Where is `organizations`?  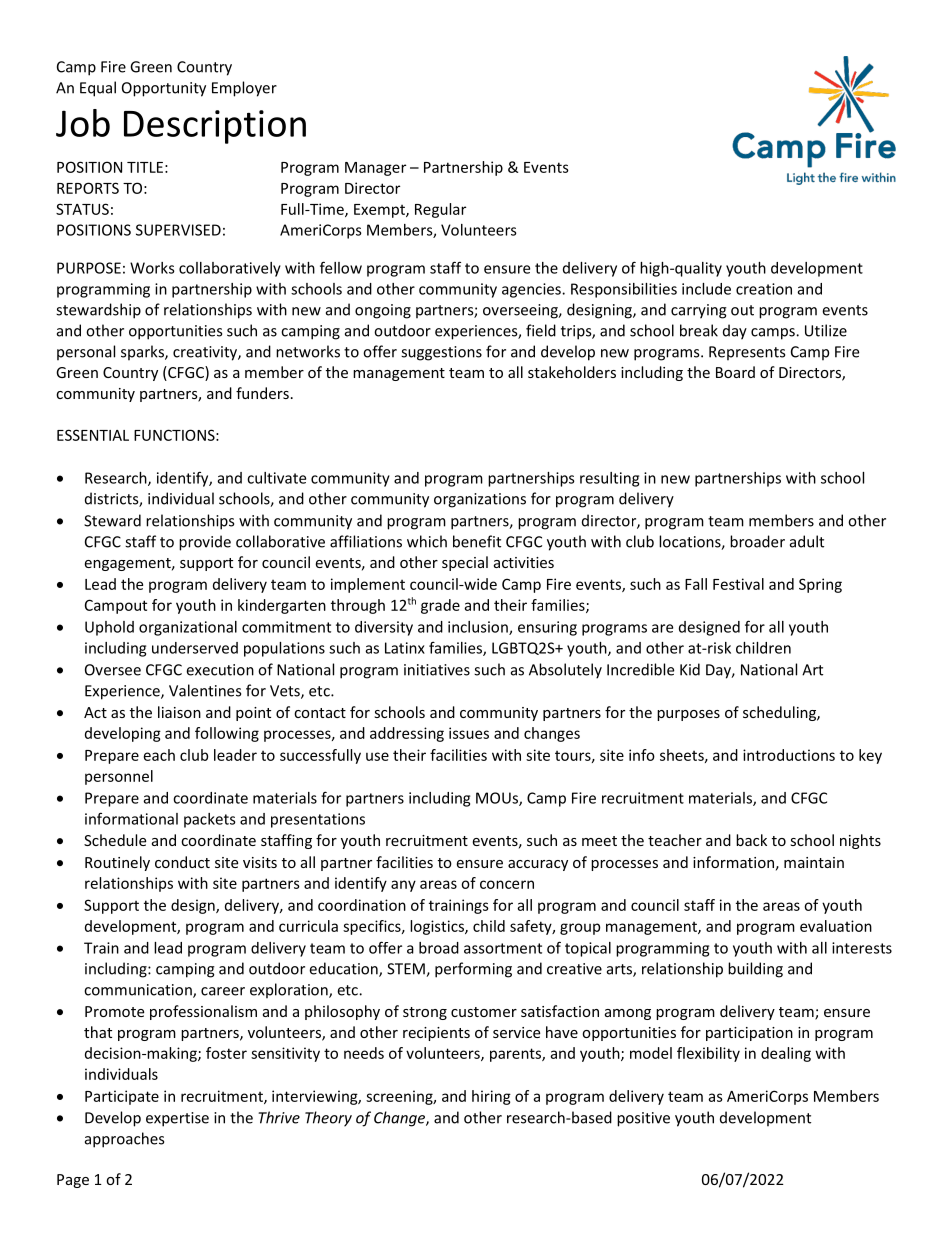 organizations is located at coordinates (480, 500).
